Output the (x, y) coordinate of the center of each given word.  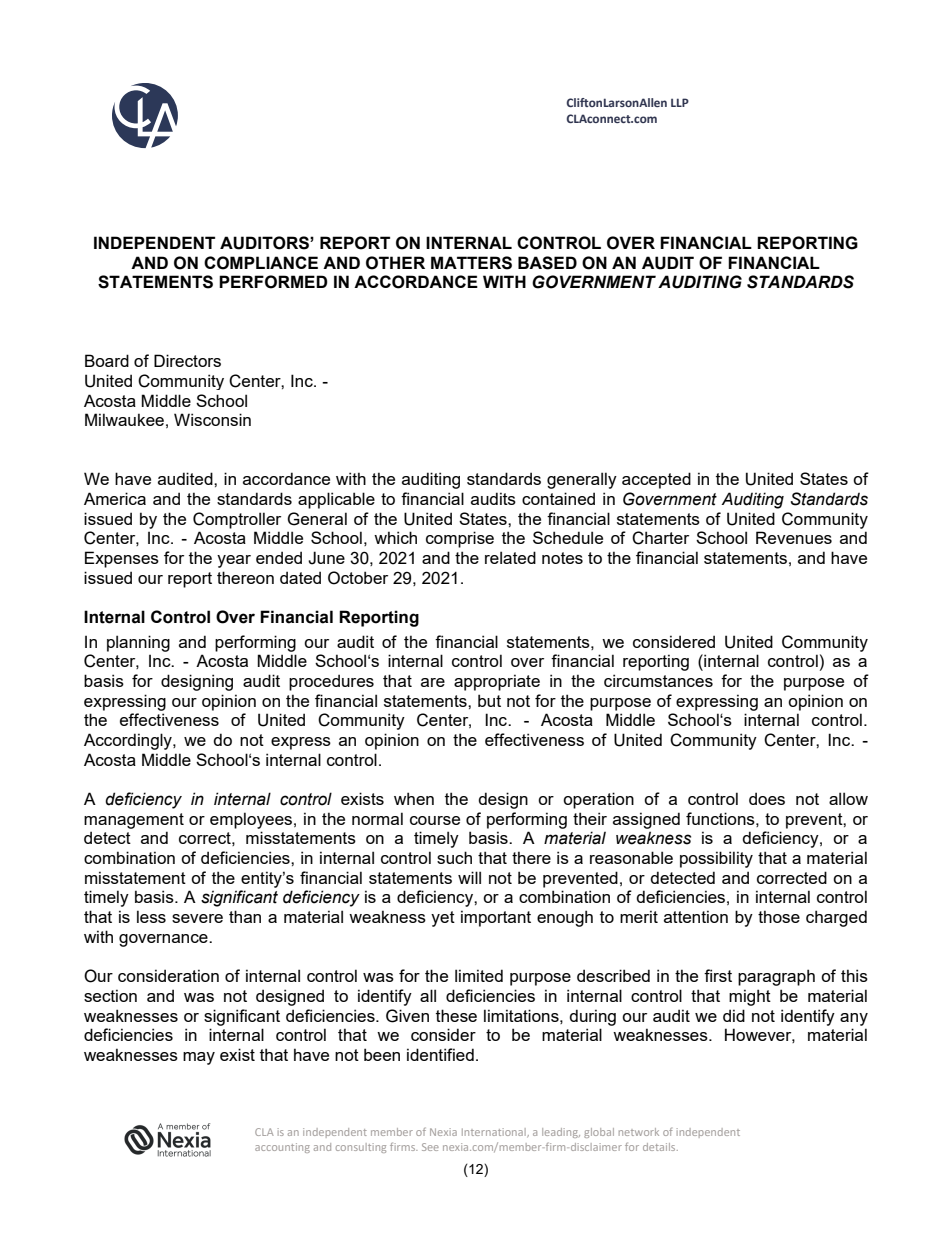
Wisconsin (212, 419)
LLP (680, 102)
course (435, 820)
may (199, 1058)
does (767, 798)
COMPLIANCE (261, 263)
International (495, 1132)
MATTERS (471, 263)
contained (558, 498)
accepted (656, 480)
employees (252, 820)
